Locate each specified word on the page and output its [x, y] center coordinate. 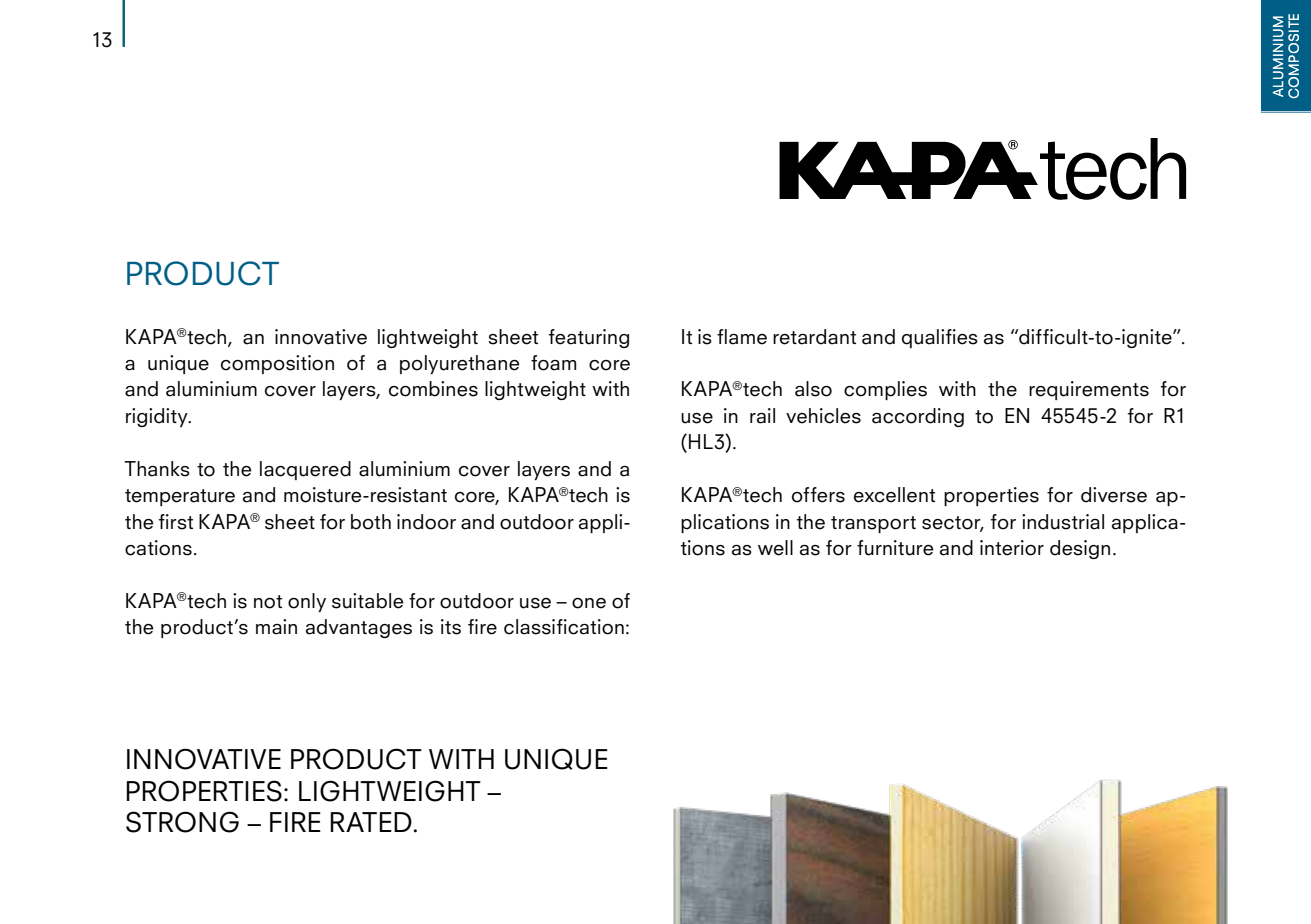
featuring [589, 338]
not [268, 602]
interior [1012, 548]
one [589, 603]
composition [277, 364]
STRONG [182, 822]
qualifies [940, 338]
